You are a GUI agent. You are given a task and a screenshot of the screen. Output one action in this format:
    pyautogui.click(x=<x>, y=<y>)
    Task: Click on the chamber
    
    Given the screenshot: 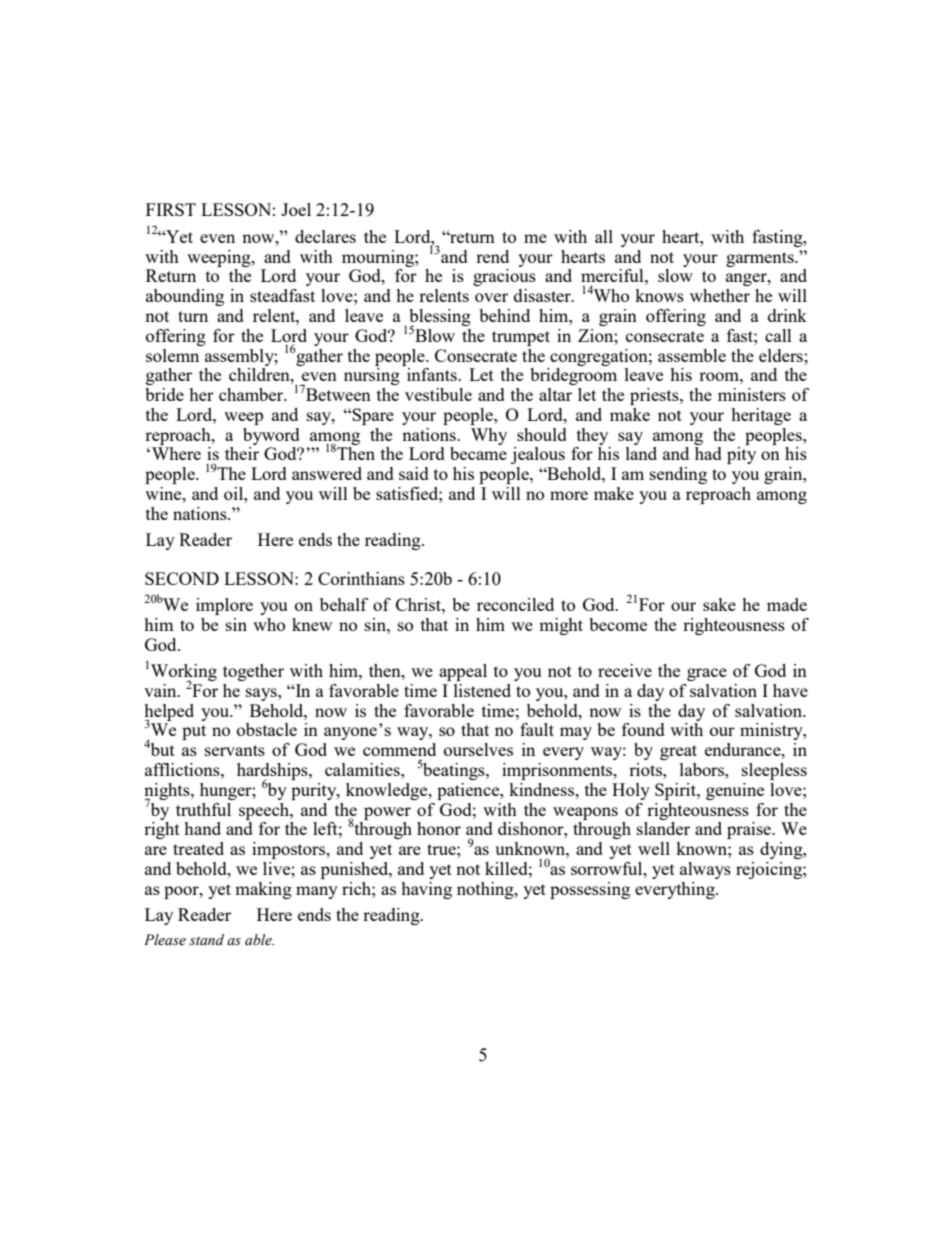 What is the action you would take?
    pyautogui.click(x=252, y=394)
